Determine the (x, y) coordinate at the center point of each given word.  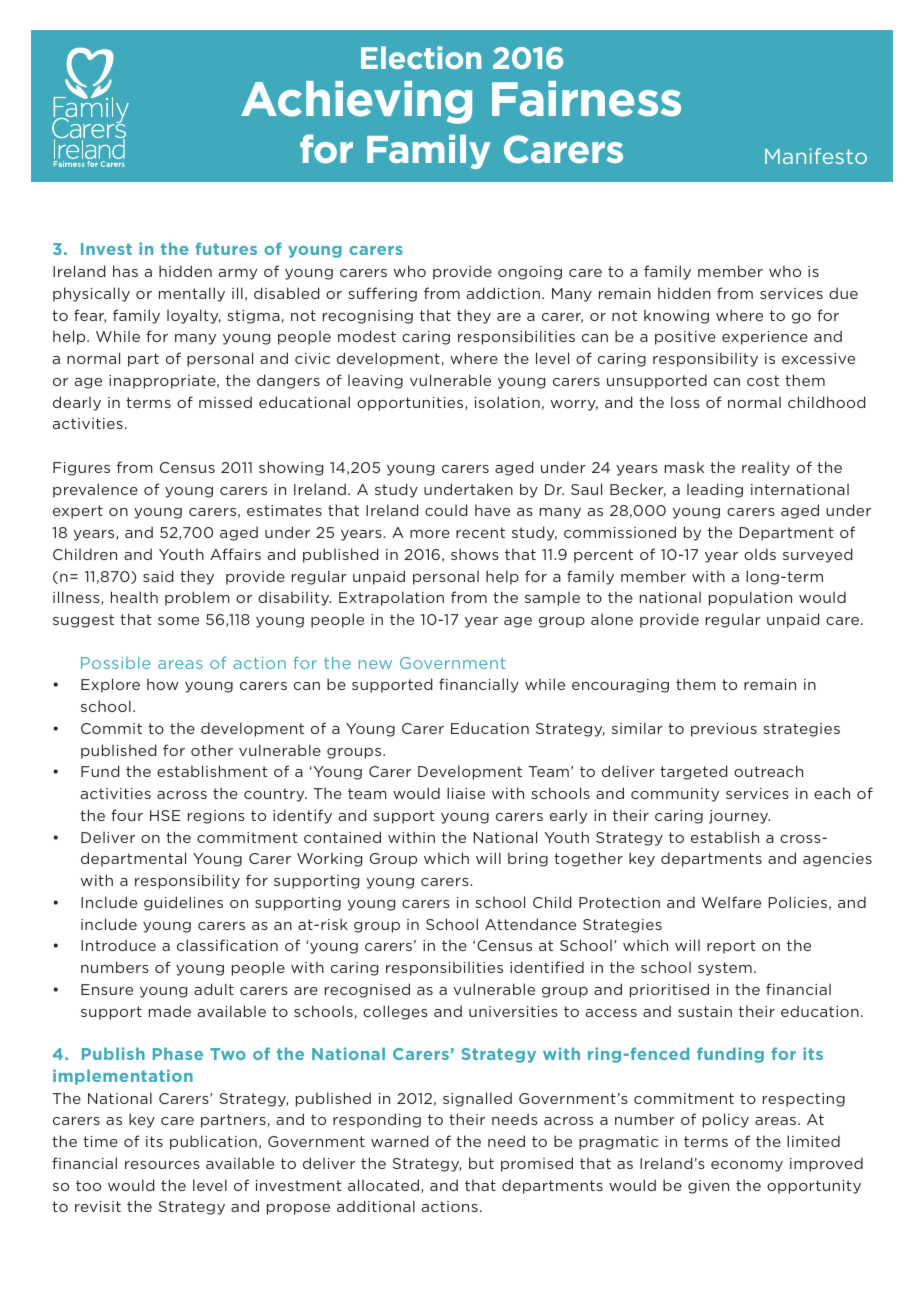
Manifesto (816, 156)
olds (760, 554)
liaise (466, 793)
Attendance (530, 924)
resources (162, 1165)
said (158, 576)
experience (765, 338)
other (212, 750)
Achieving (356, 102)
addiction (503, 293)
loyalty (194, 316)
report (731, 947)
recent (480, 532)
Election (421, 57)
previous (724, 730)
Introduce (118, 945)
